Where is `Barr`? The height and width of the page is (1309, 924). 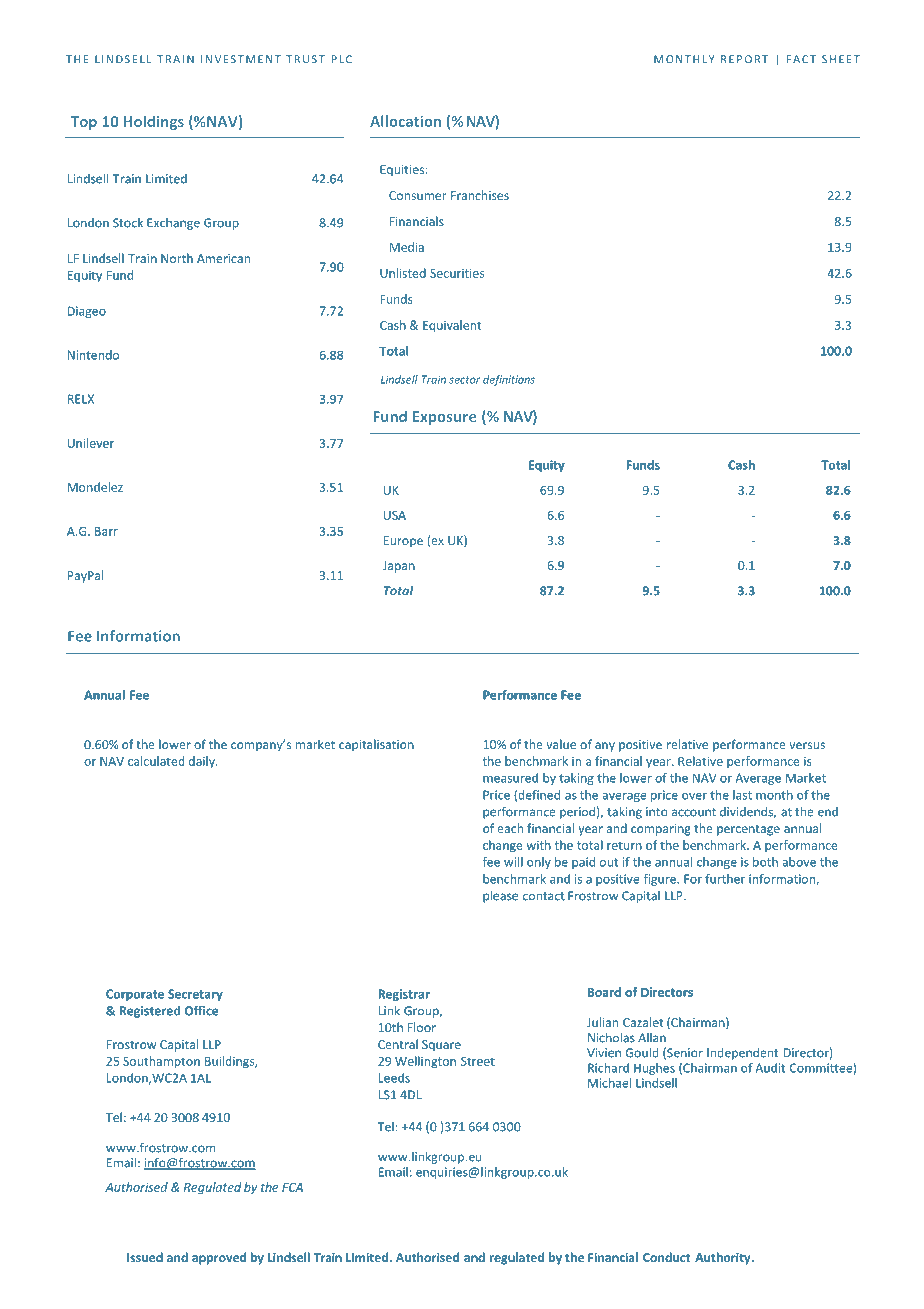 Barr is located at coordinates (106, 531).
